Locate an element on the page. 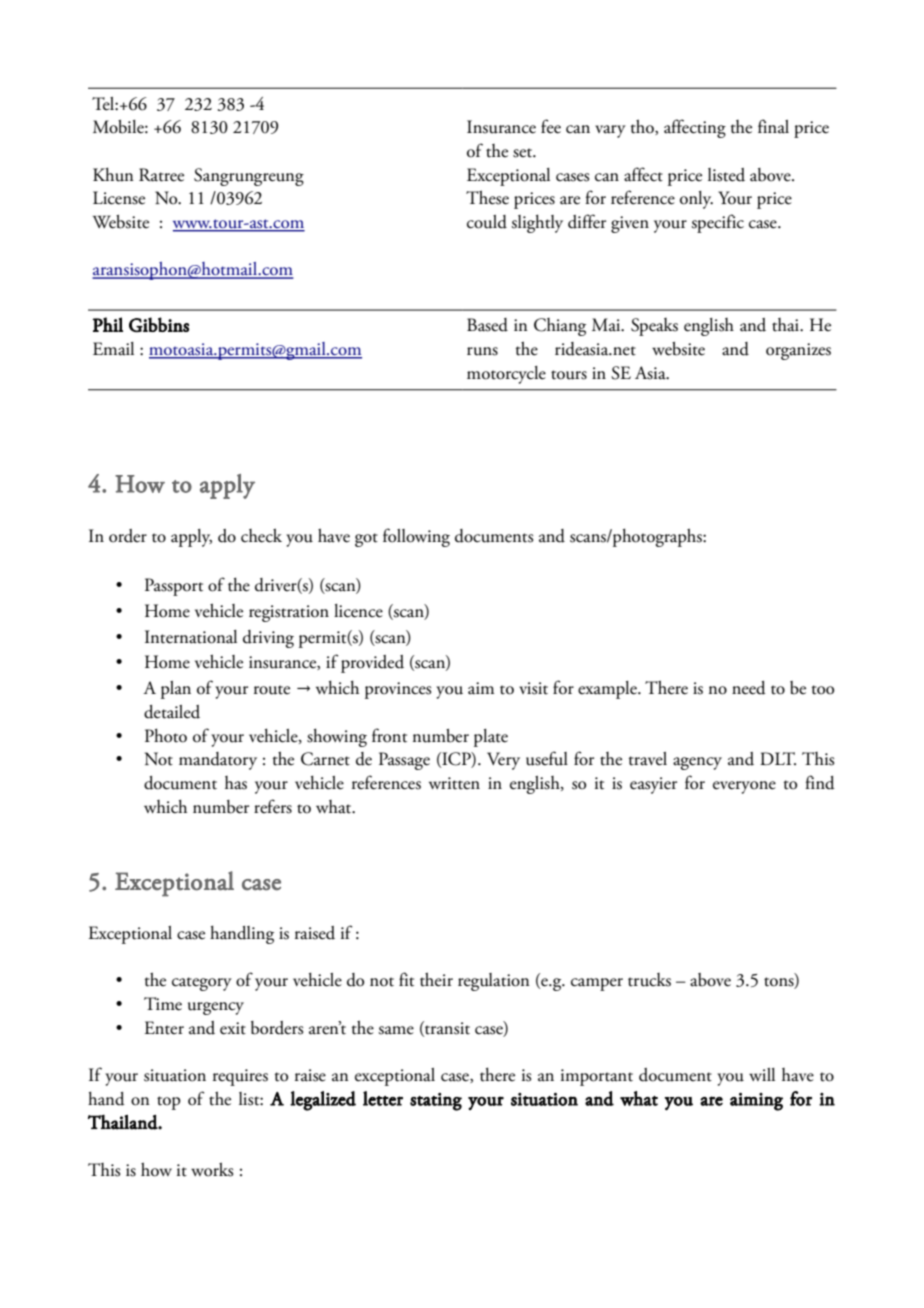 This image has width=924, height=1308. visit is located at coordinates (533, 688).
